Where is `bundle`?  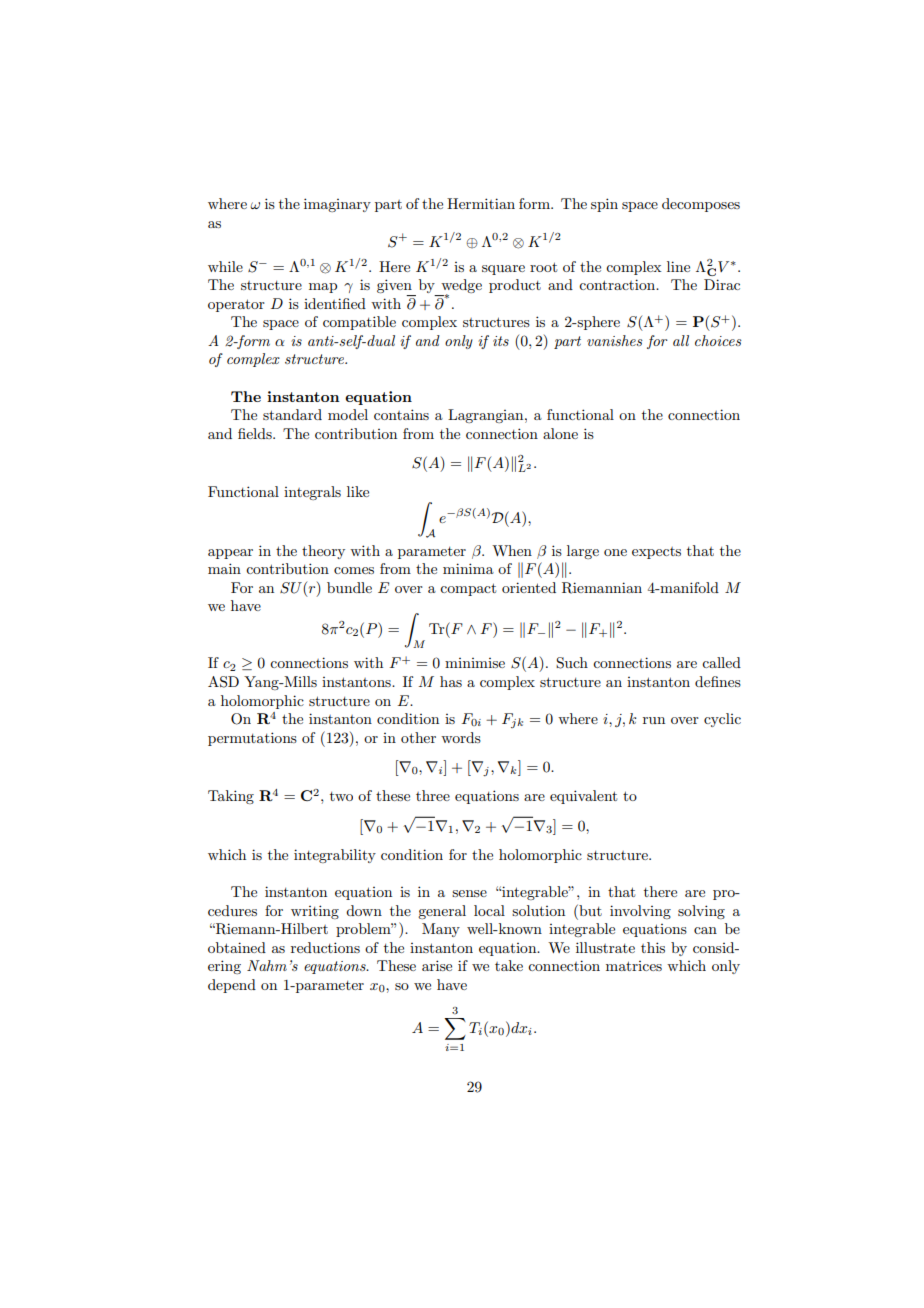
bundle is located at coordinates (349, 587).
